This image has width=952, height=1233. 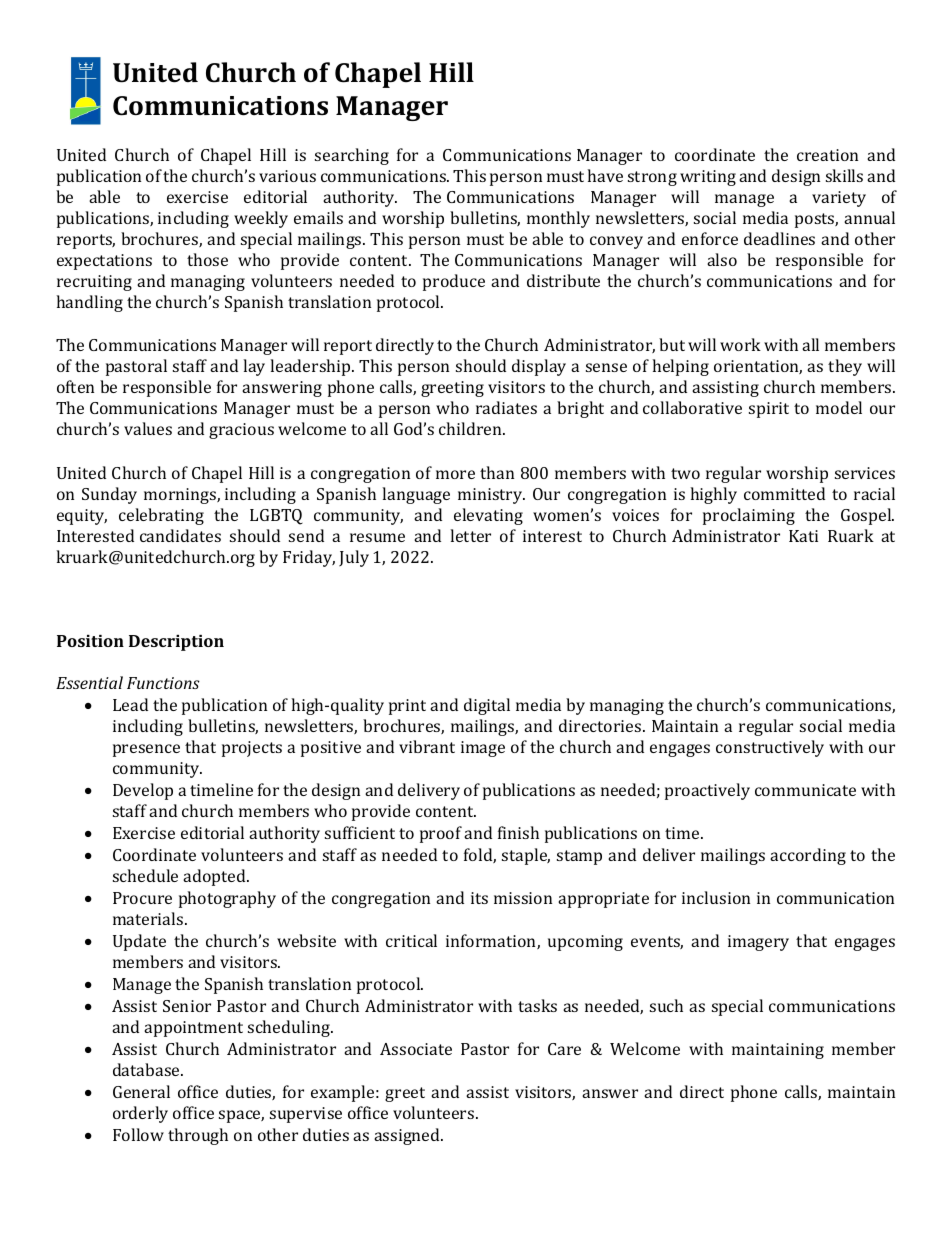 I want to click on celebrating, so click(x=161, y=516).
